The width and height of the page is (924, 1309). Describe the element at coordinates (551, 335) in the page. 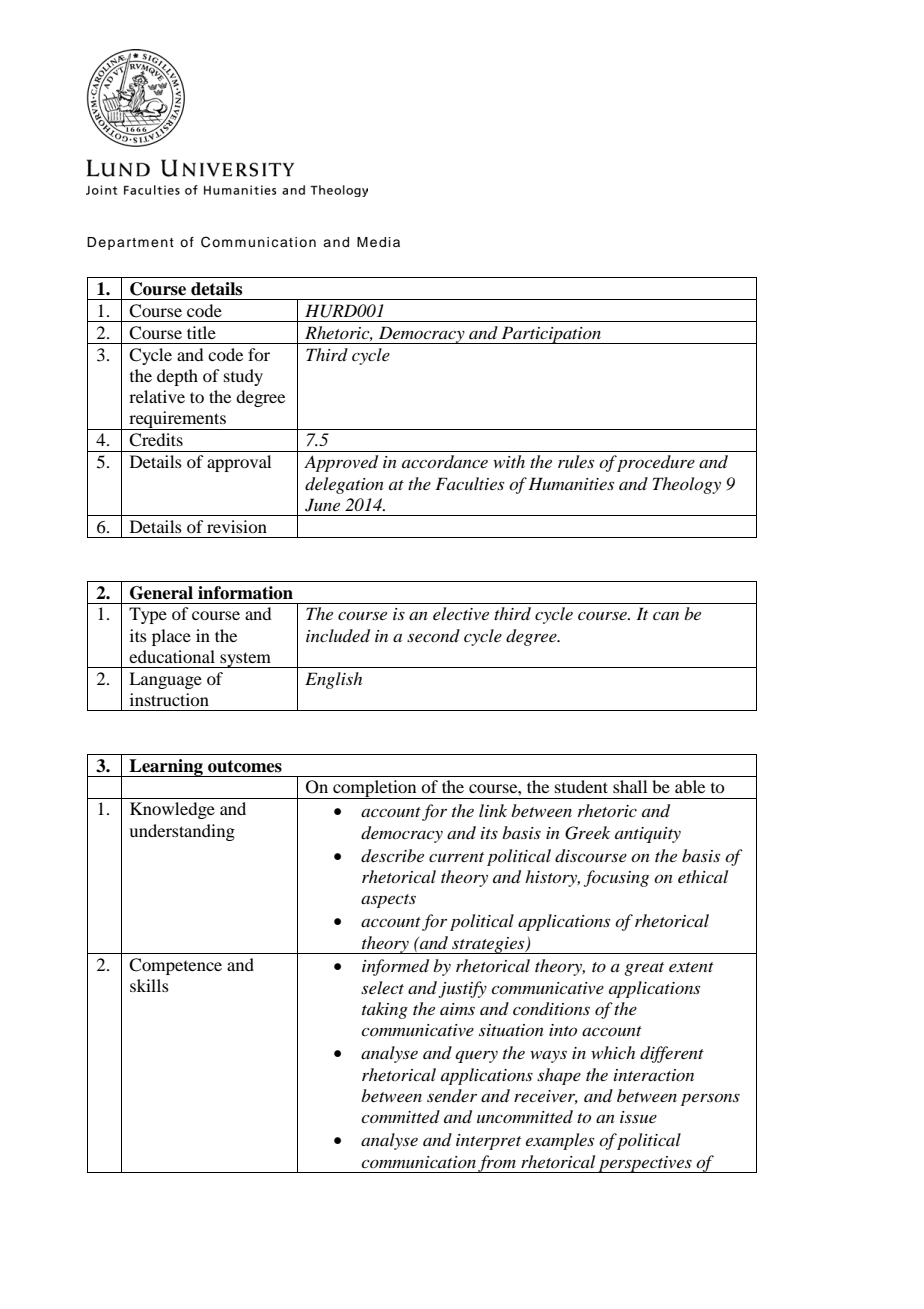

I see `Participation` at that location.
